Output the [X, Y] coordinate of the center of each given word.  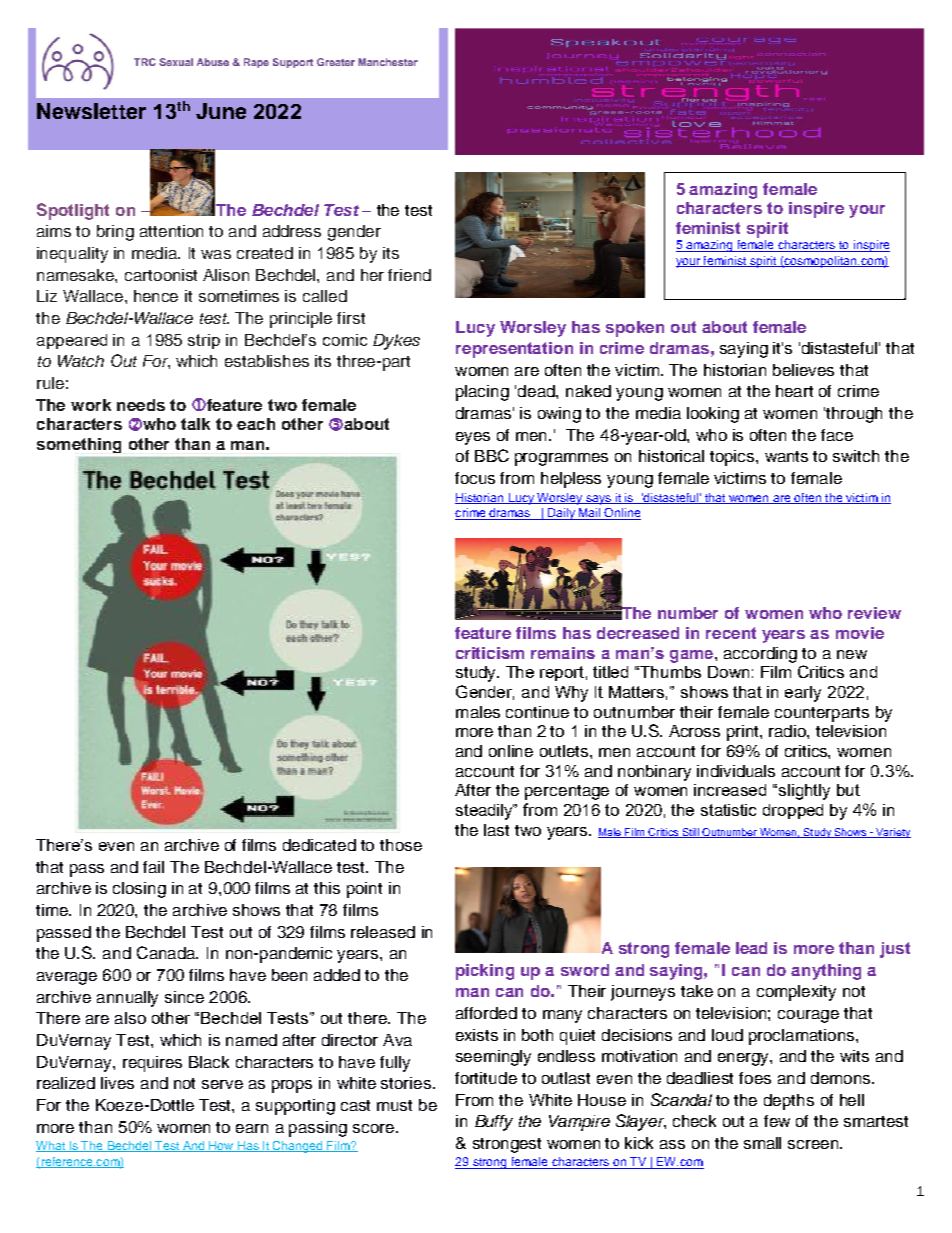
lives [117, 1083]
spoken [635, 329]
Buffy [494, 1123]
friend [409, 275]
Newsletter [91, 111]
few [777, 1121]
